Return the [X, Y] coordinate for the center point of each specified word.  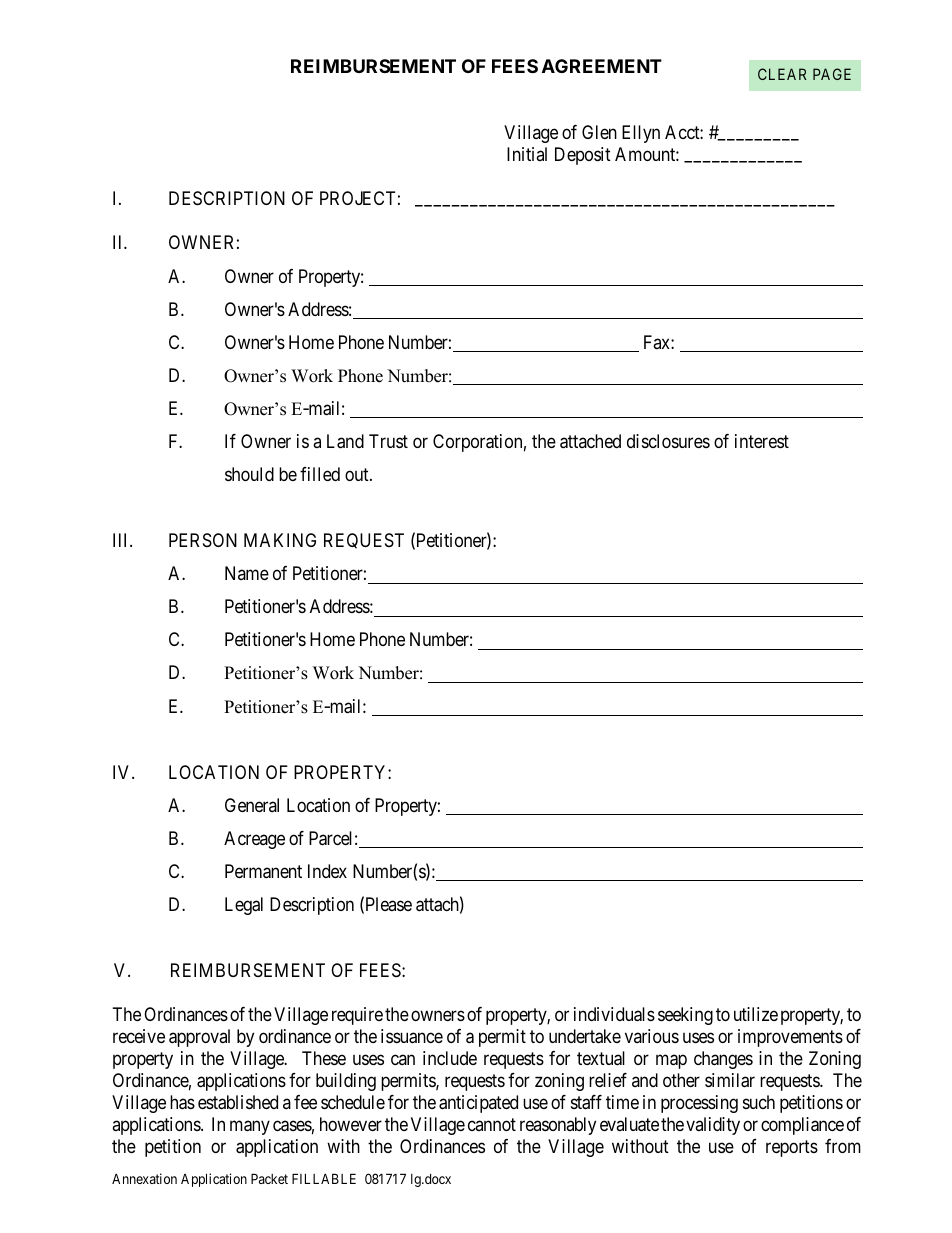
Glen [599, 132]
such [759, 1102]
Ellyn [641, 134]
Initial [527, 154]
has [182, 1102]
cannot [492, 1125]
